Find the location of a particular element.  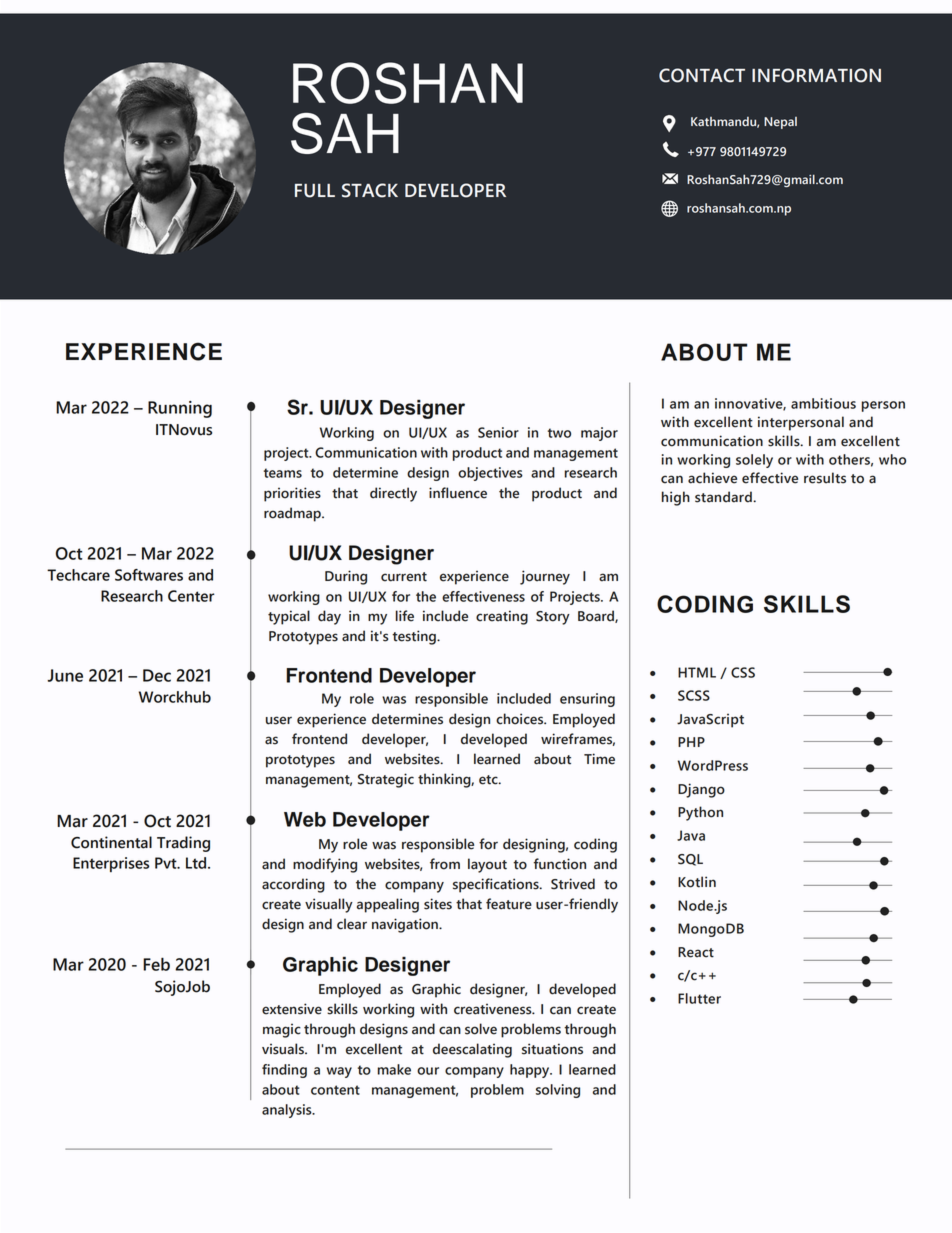

etc is located at coordinates (489, 780).
